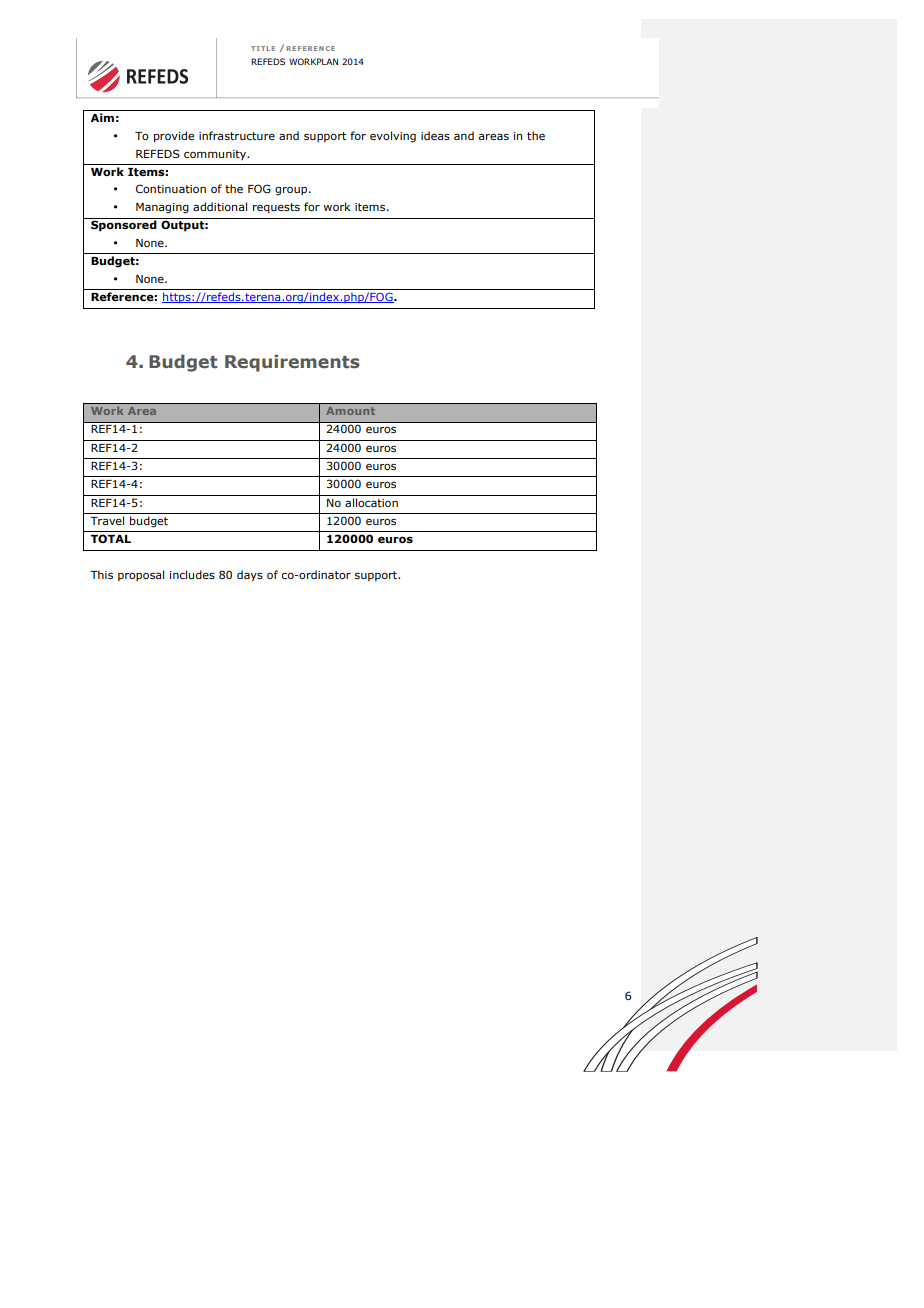  Describe the element at coordinates (350, 411) in the image. I see `Amount` at that location.
